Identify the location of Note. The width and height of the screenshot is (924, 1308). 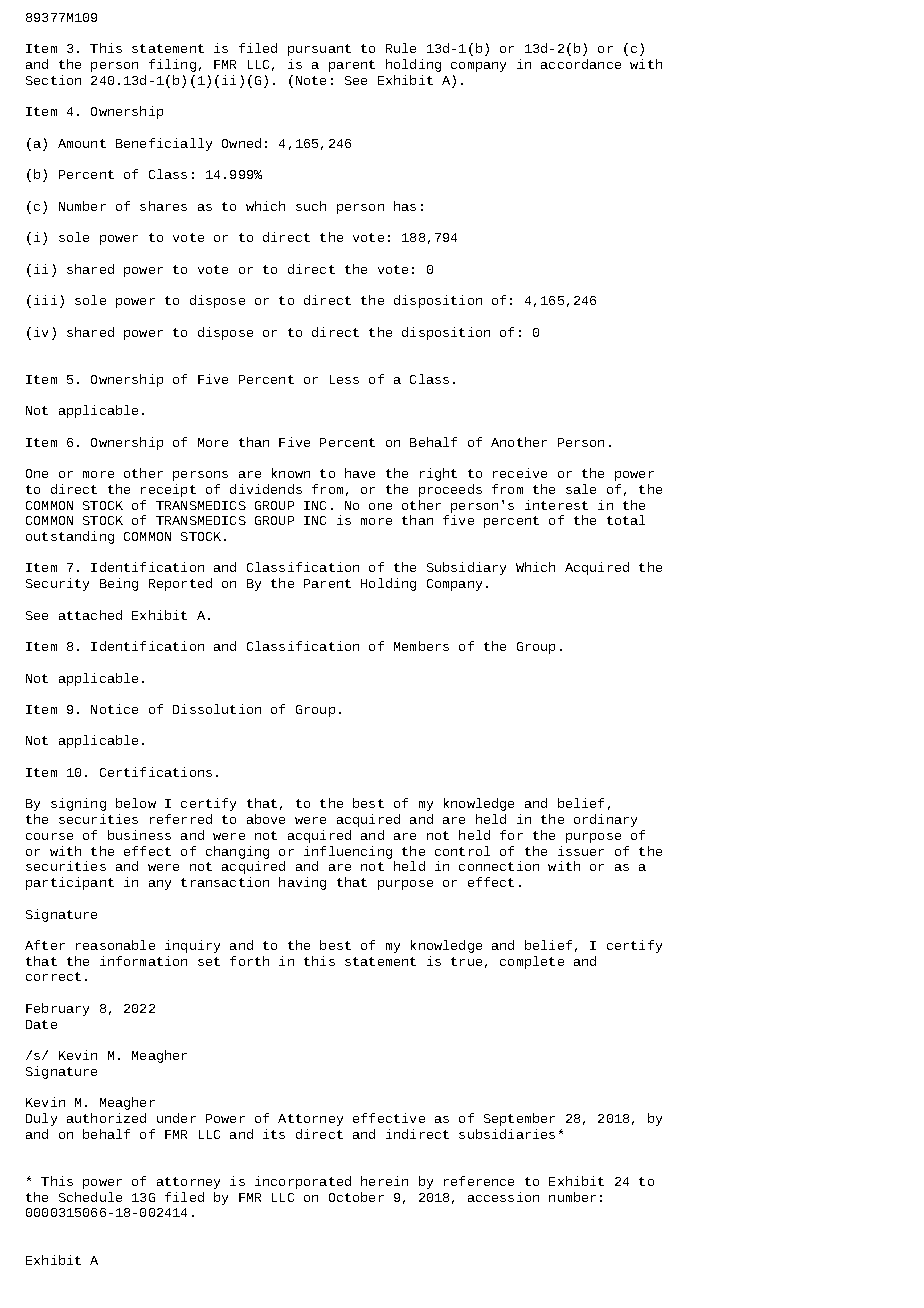
(311, 80).
